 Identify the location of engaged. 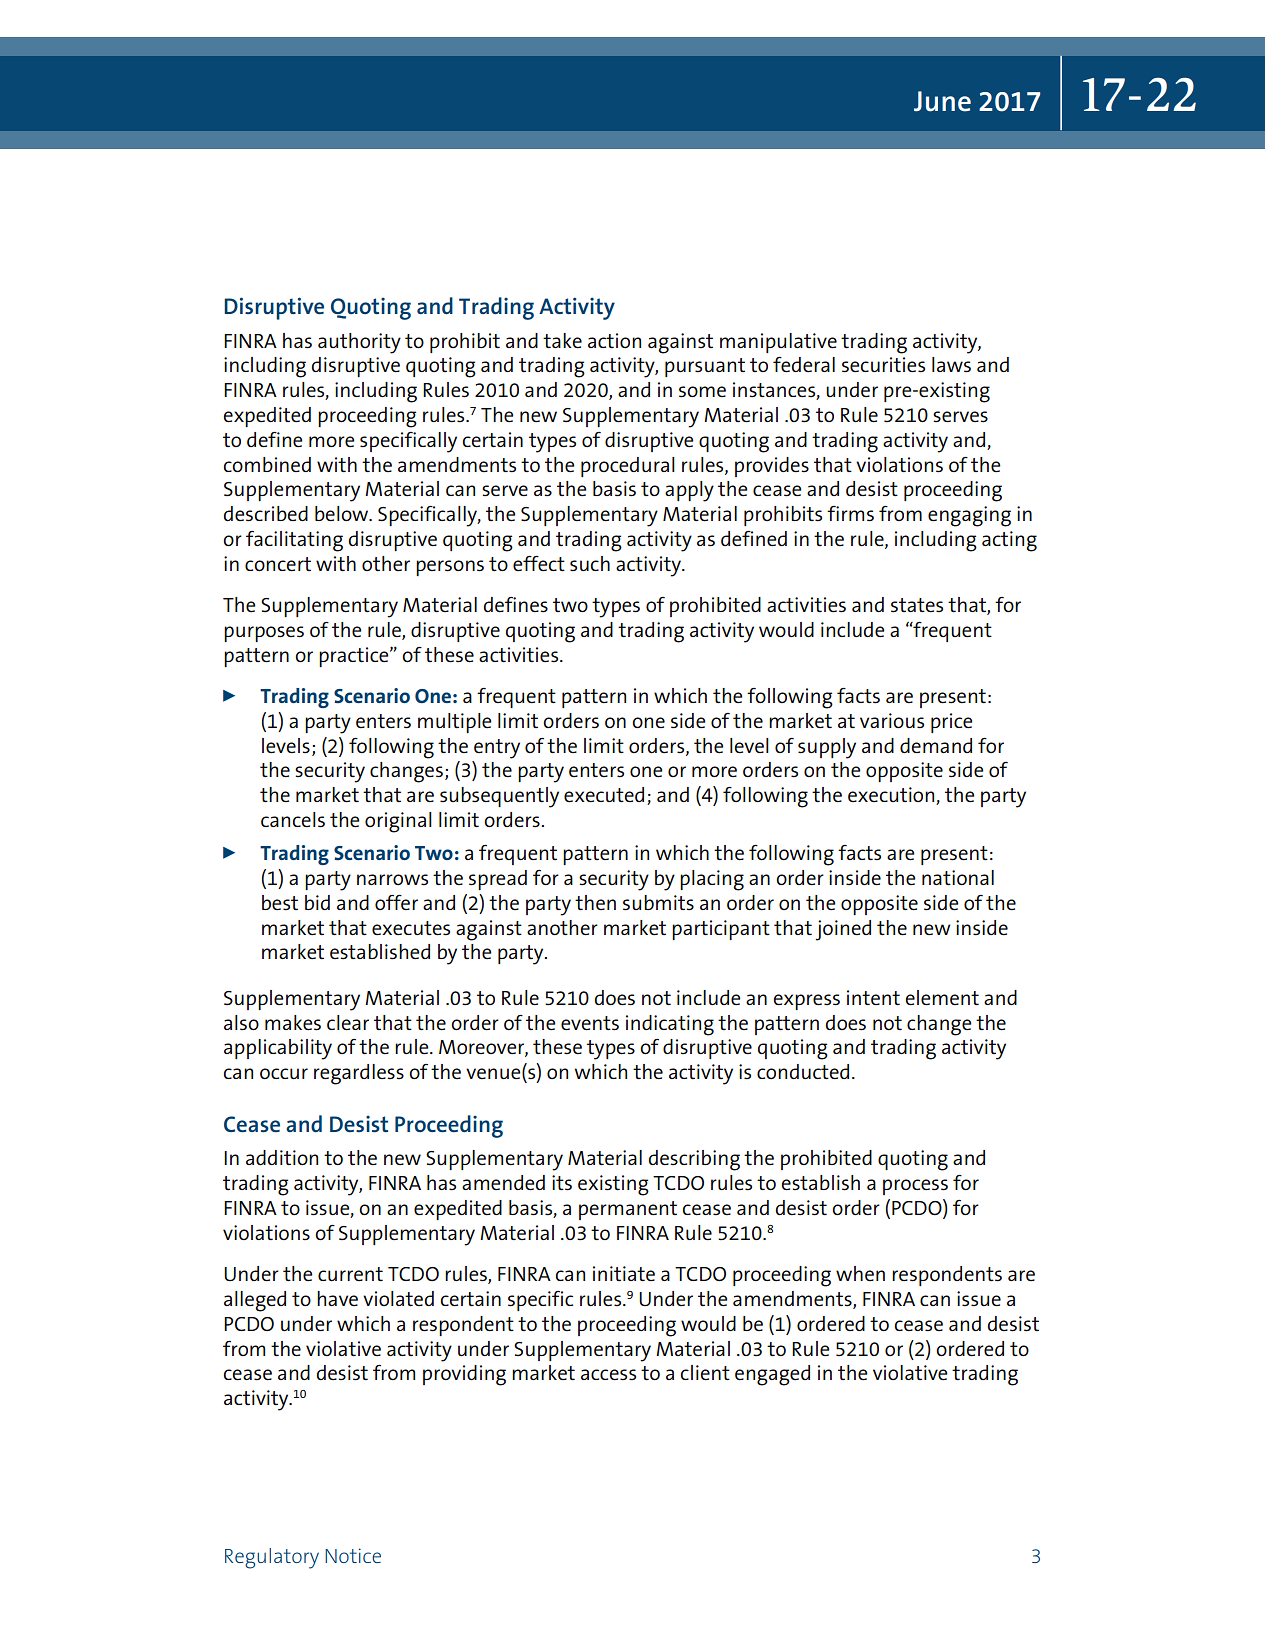
(772, 1375).
